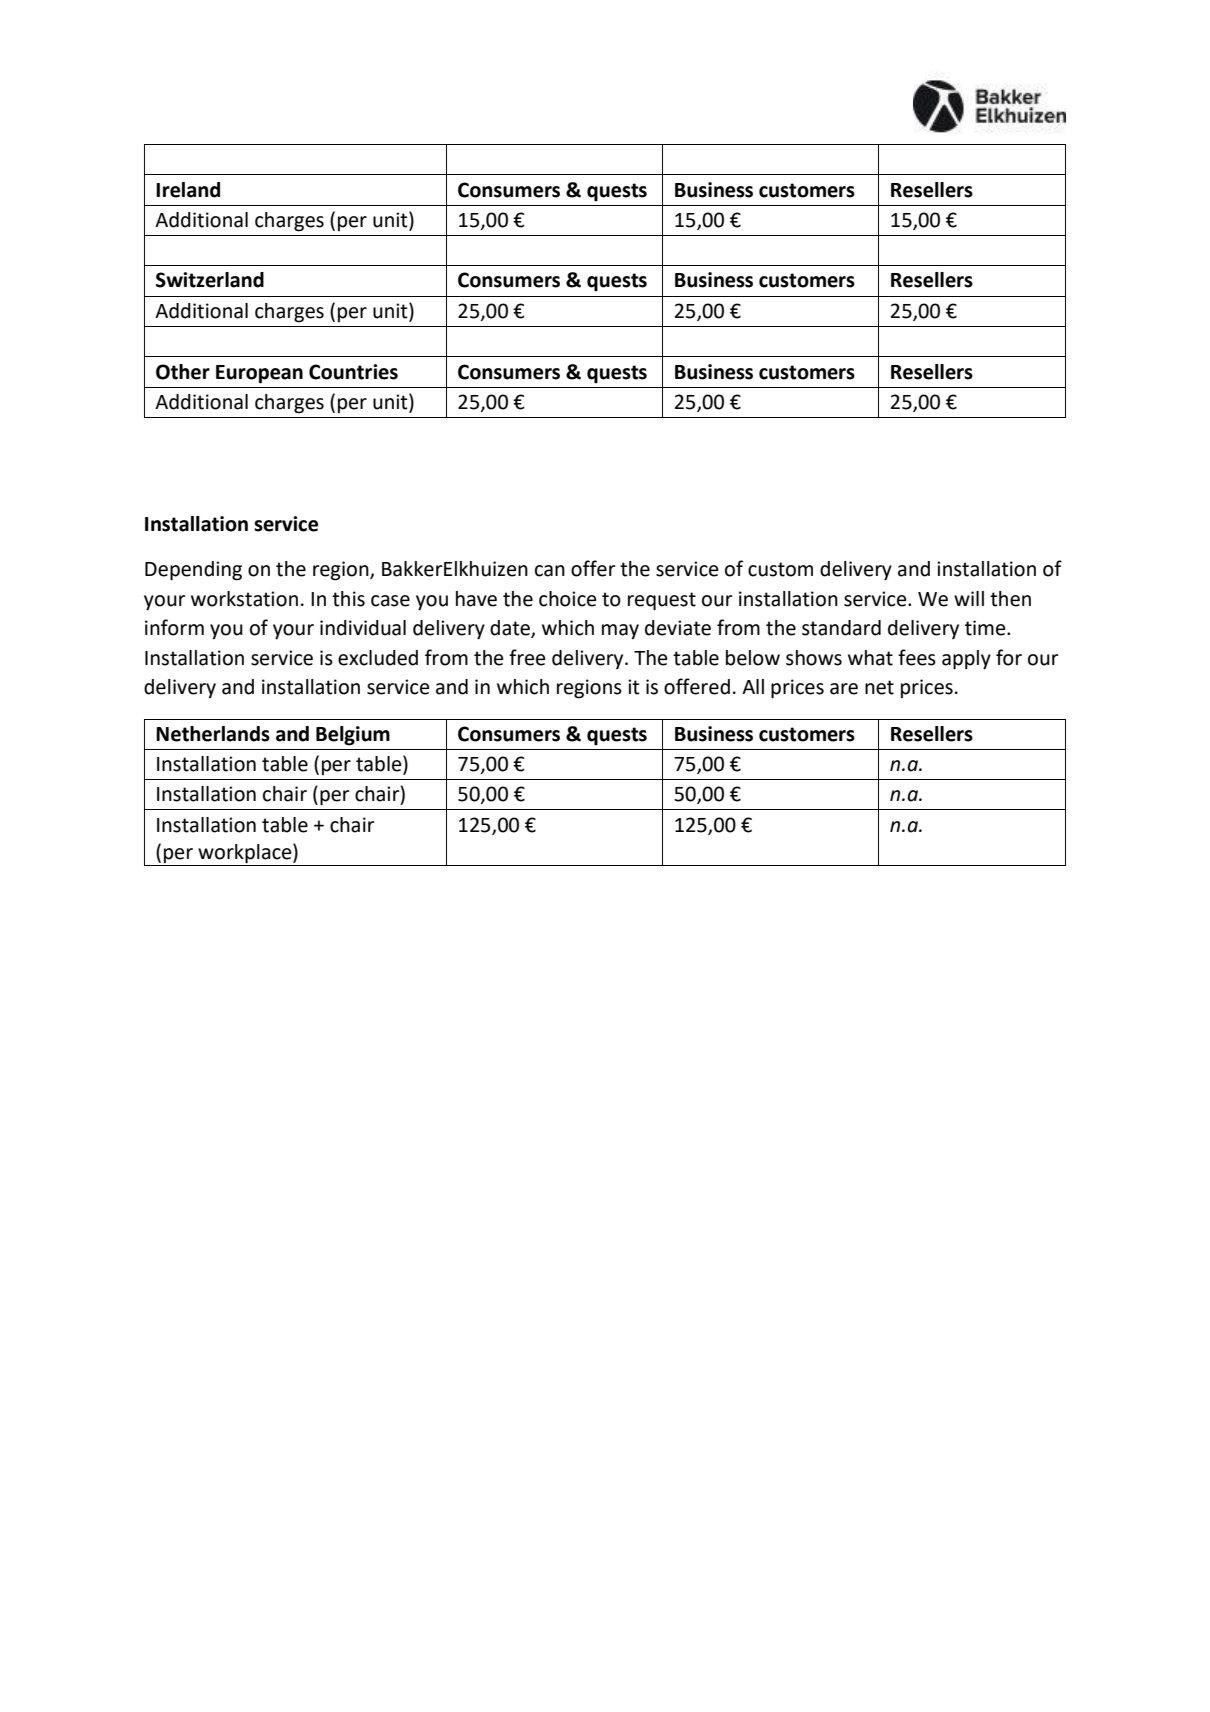 The height and width of the screenshot is (1712, 1210). What do you see at coordinates (210, 280) in the screenshot?
I see `Switzerland` at bounding box center [210, 280].
